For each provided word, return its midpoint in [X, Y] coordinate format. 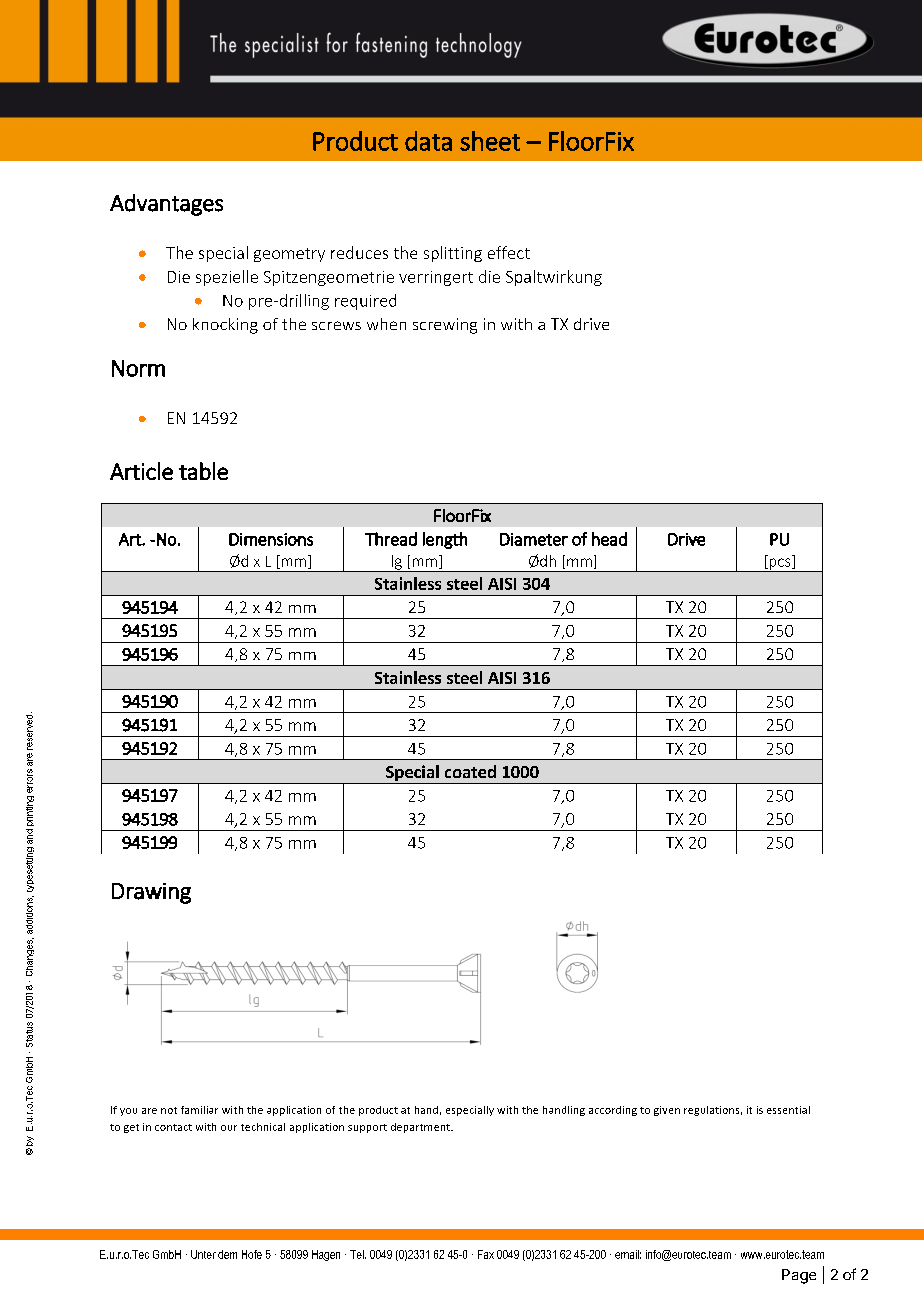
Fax [486, 1254]
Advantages [166, 205]
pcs [780, 565]
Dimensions [271, 539]
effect [509, 252]
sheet [490, 141]
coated [470, 771]
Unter [203, 1254]
